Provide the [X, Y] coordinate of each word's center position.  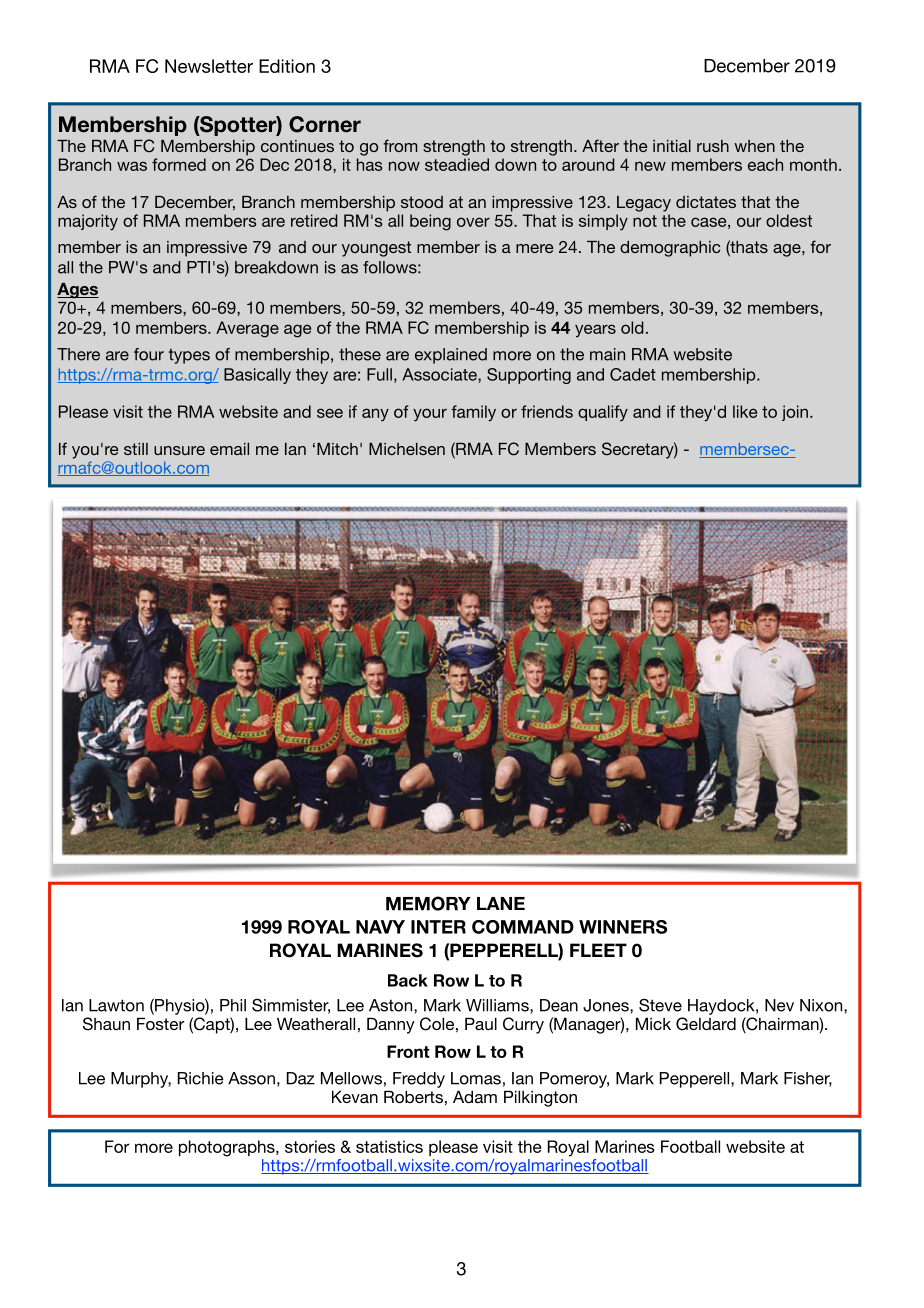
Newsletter [209, 66]
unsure [179, 450]
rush [713, 146]
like [745, 411]
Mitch [337, 449]
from [400, 145]
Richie [200, 1078]
